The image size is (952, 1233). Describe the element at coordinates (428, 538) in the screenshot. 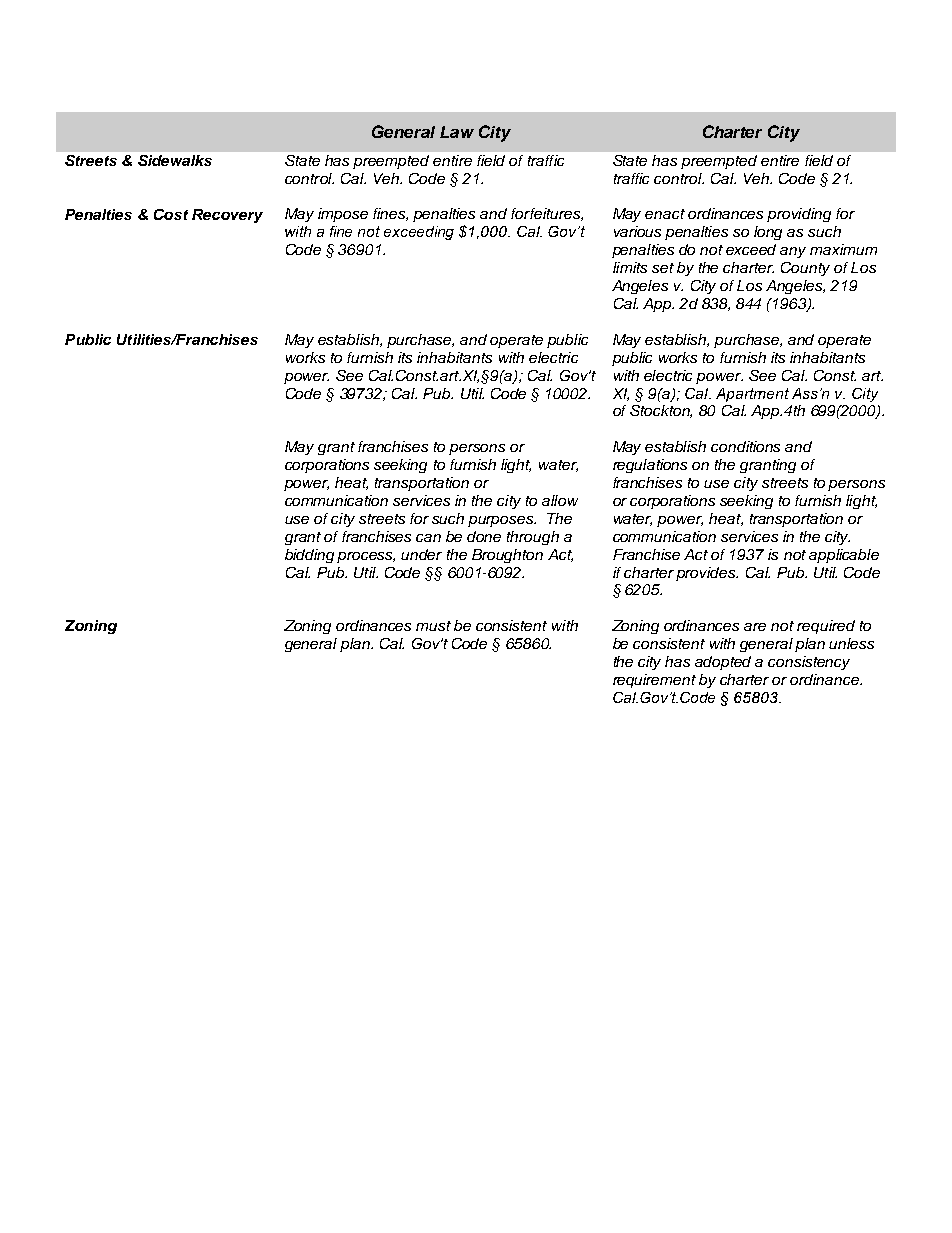

I see `can` at that location.
